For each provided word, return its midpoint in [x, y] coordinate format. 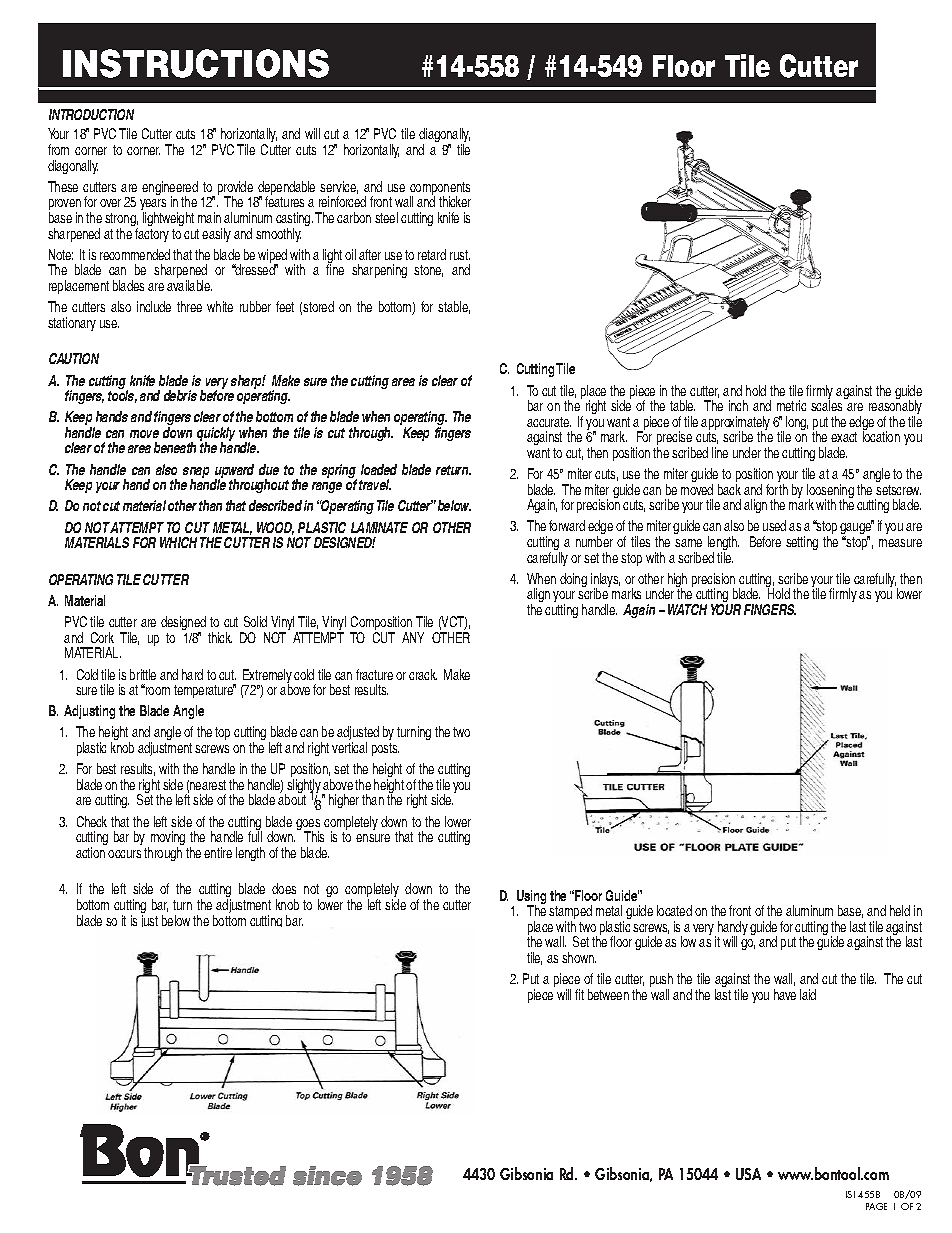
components [440, 190]
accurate [549, 422]
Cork [102, 637]
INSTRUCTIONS [196, 63]
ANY [413, 637]
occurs [124, 854]
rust [460, 255]
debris [180, 395]
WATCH [687, 609]
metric [791, 405]
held [900, 910]
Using [531, 898]
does [284, 888]
